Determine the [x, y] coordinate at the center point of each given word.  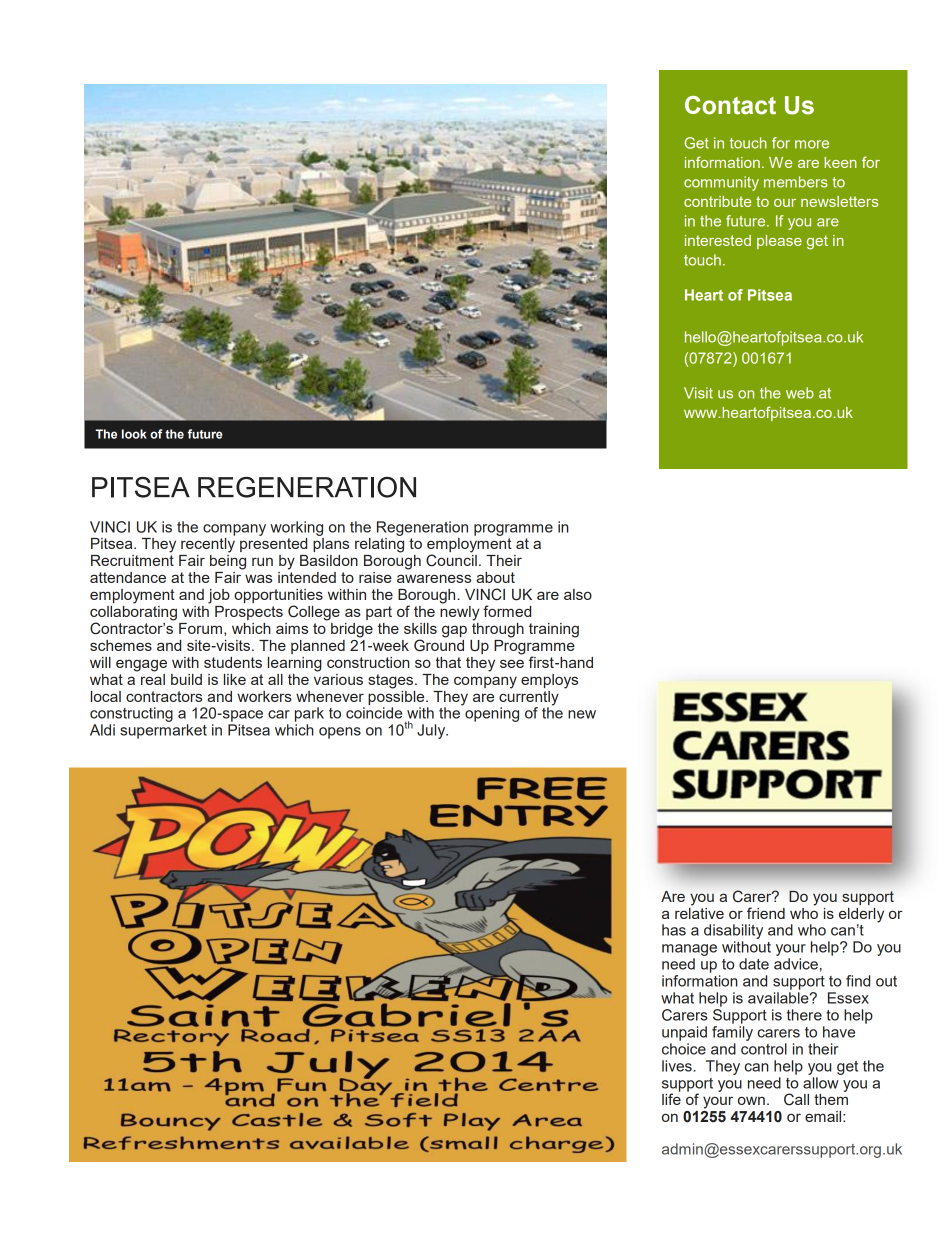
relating [379, 544]
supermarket [163, 731]
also [578, 594]
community [721, 183]
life [671, 1098]
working [296, 528]
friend [766, 913]
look [134, 434]
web [800, 393]
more [812, 144]
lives [678, 1066]
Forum [200, 628]
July [432, 731]
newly [459, 612]
